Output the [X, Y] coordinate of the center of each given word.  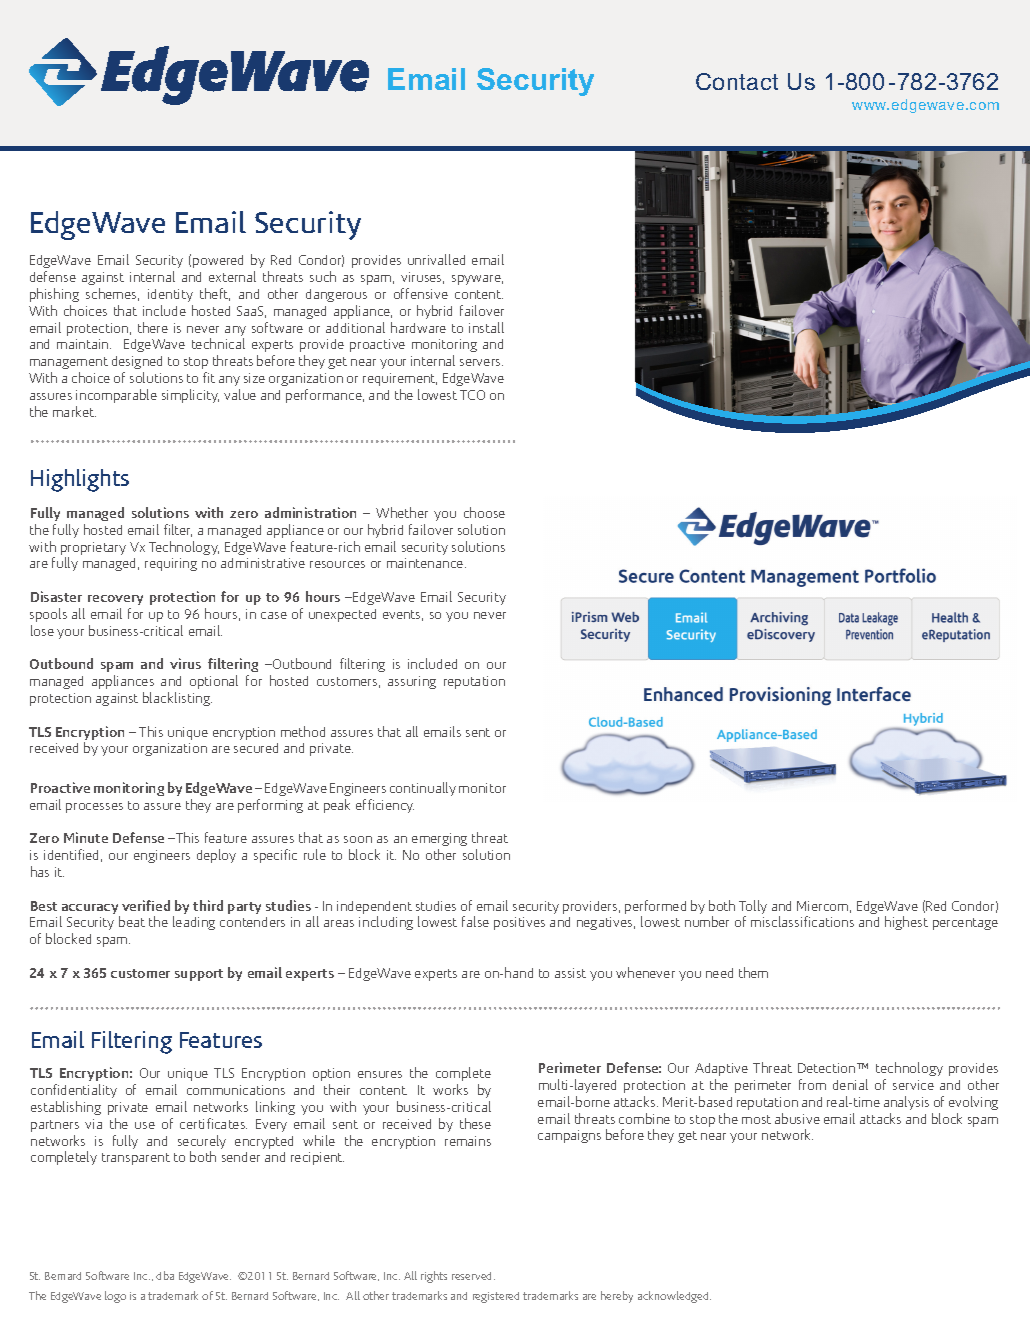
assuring [412, 682]
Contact [737, 81]
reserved [473, 1276]
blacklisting [177, 699]
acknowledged [674, 1297]
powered [218, 261]
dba [165, 1275]
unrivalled [436, 259]
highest [906, 923]
